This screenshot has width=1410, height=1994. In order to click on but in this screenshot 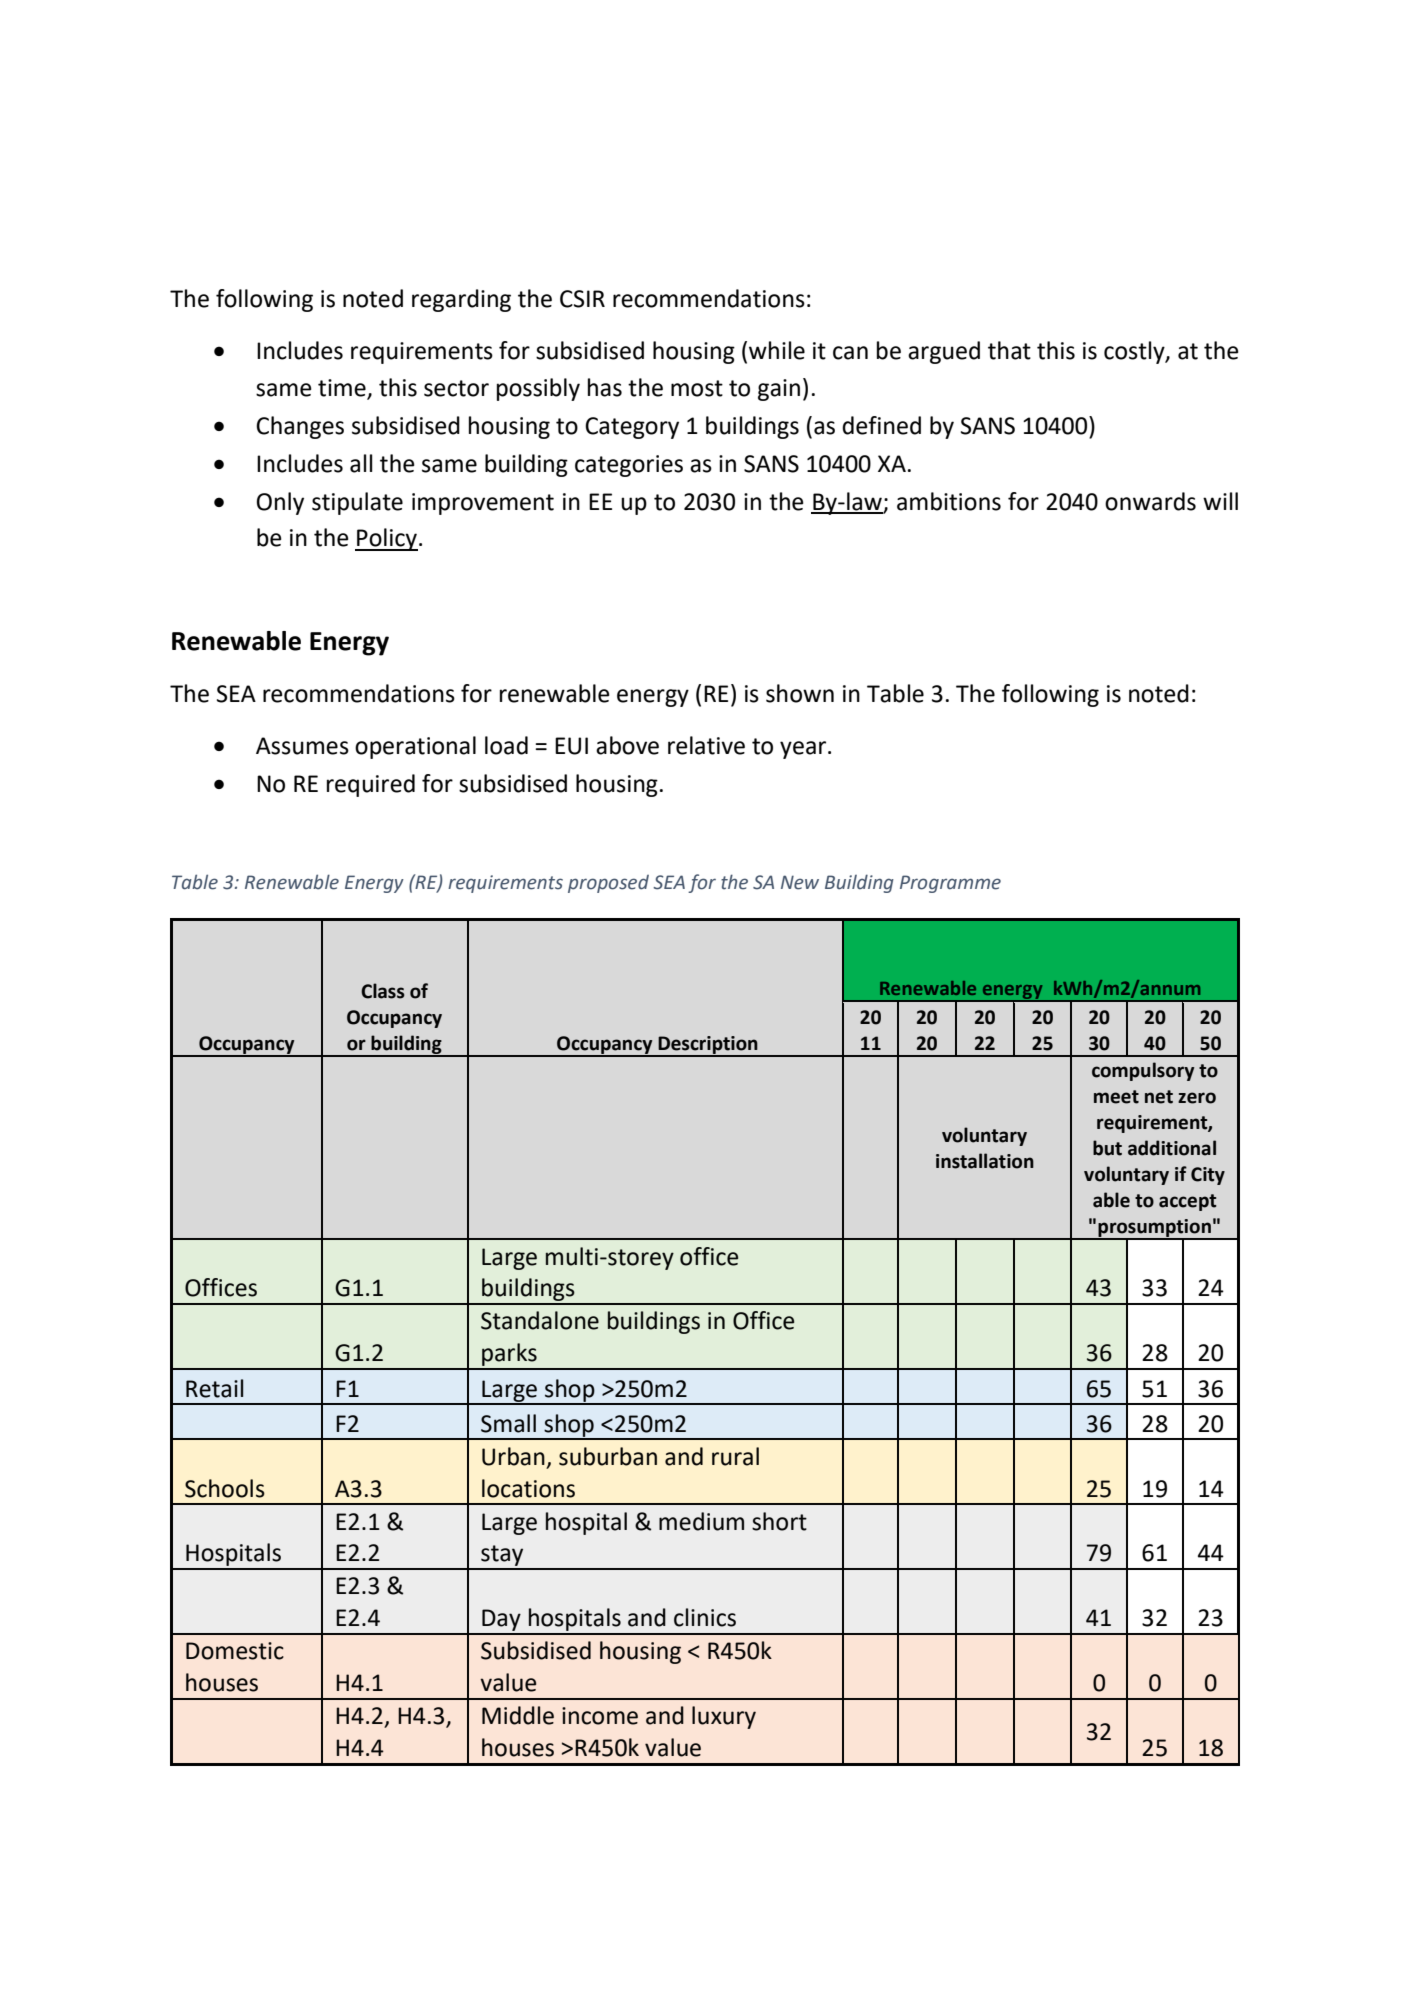, I will do `click(1107, 1148)`.
